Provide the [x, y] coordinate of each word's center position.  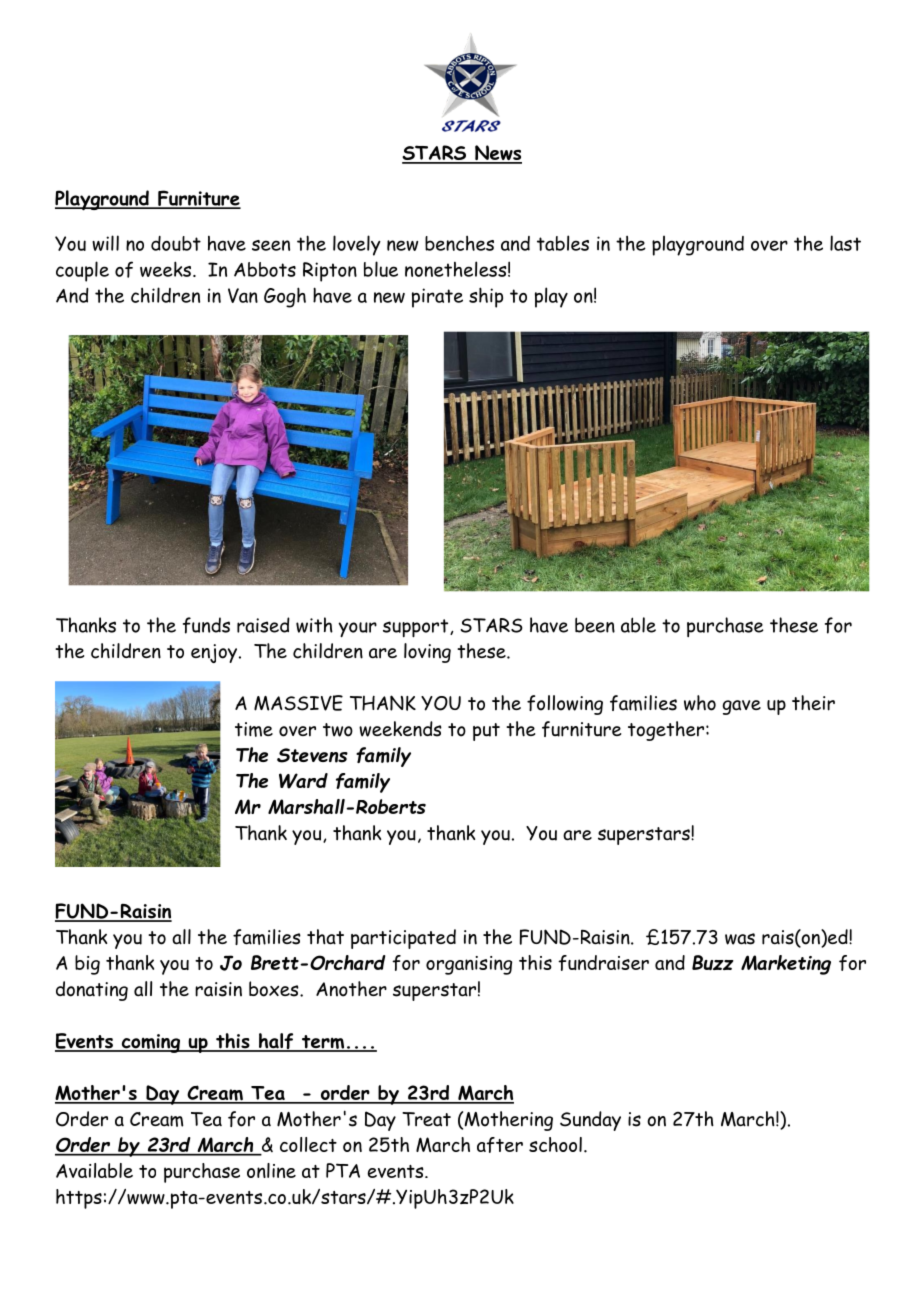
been [595, 625]
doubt [176, 243]
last [845, 243]
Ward [303, 781]
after [500, 1145]
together [666, 731]
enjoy [215, 653]
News [497, 154]
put [486, 732]
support [417, 628]
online [271, 1170]
